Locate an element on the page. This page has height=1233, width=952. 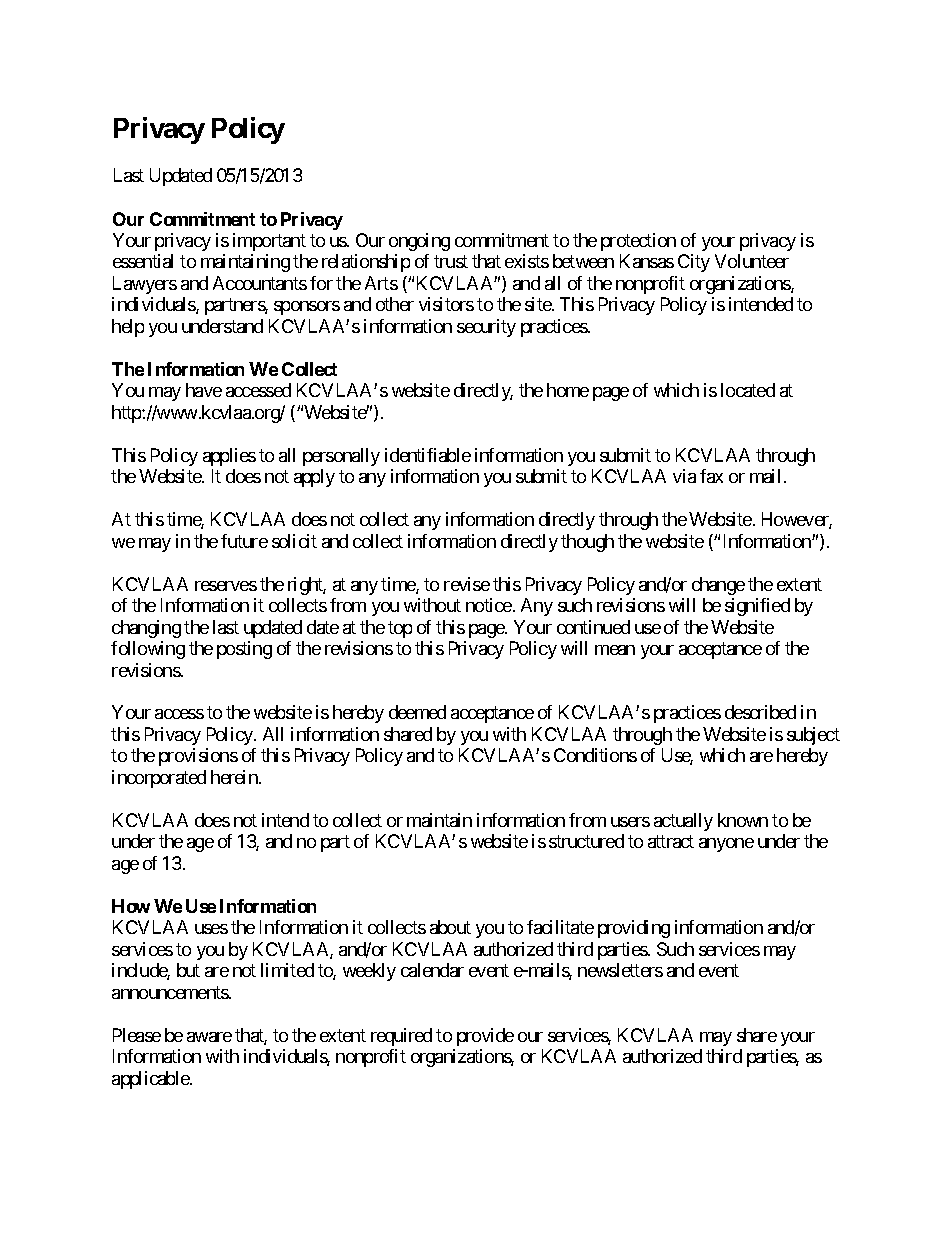
provide is located at coordinates (485, 1037).
